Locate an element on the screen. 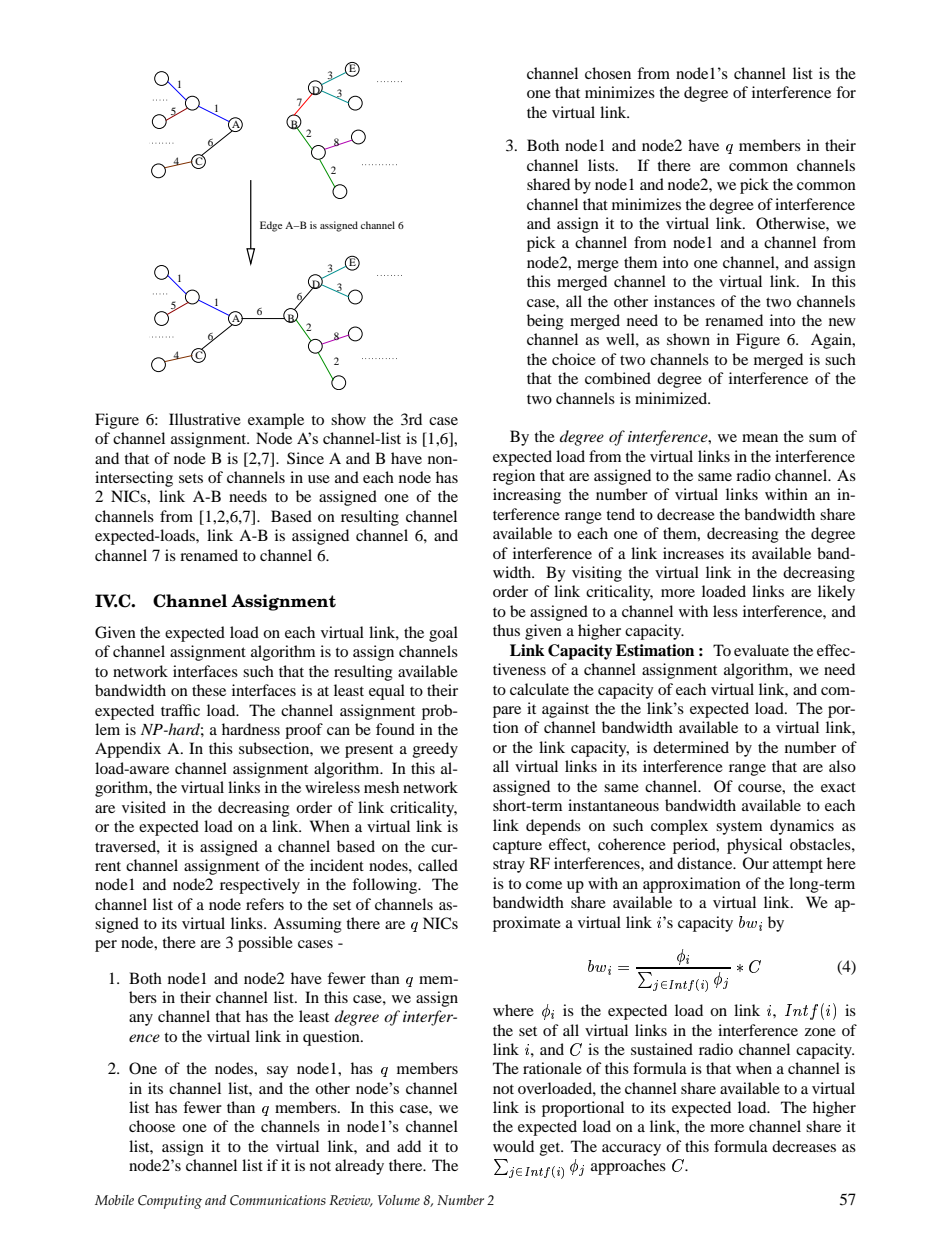 The height and width of the screenshot is (1233, 952). Computing is located at coordinates (170, 1202).
